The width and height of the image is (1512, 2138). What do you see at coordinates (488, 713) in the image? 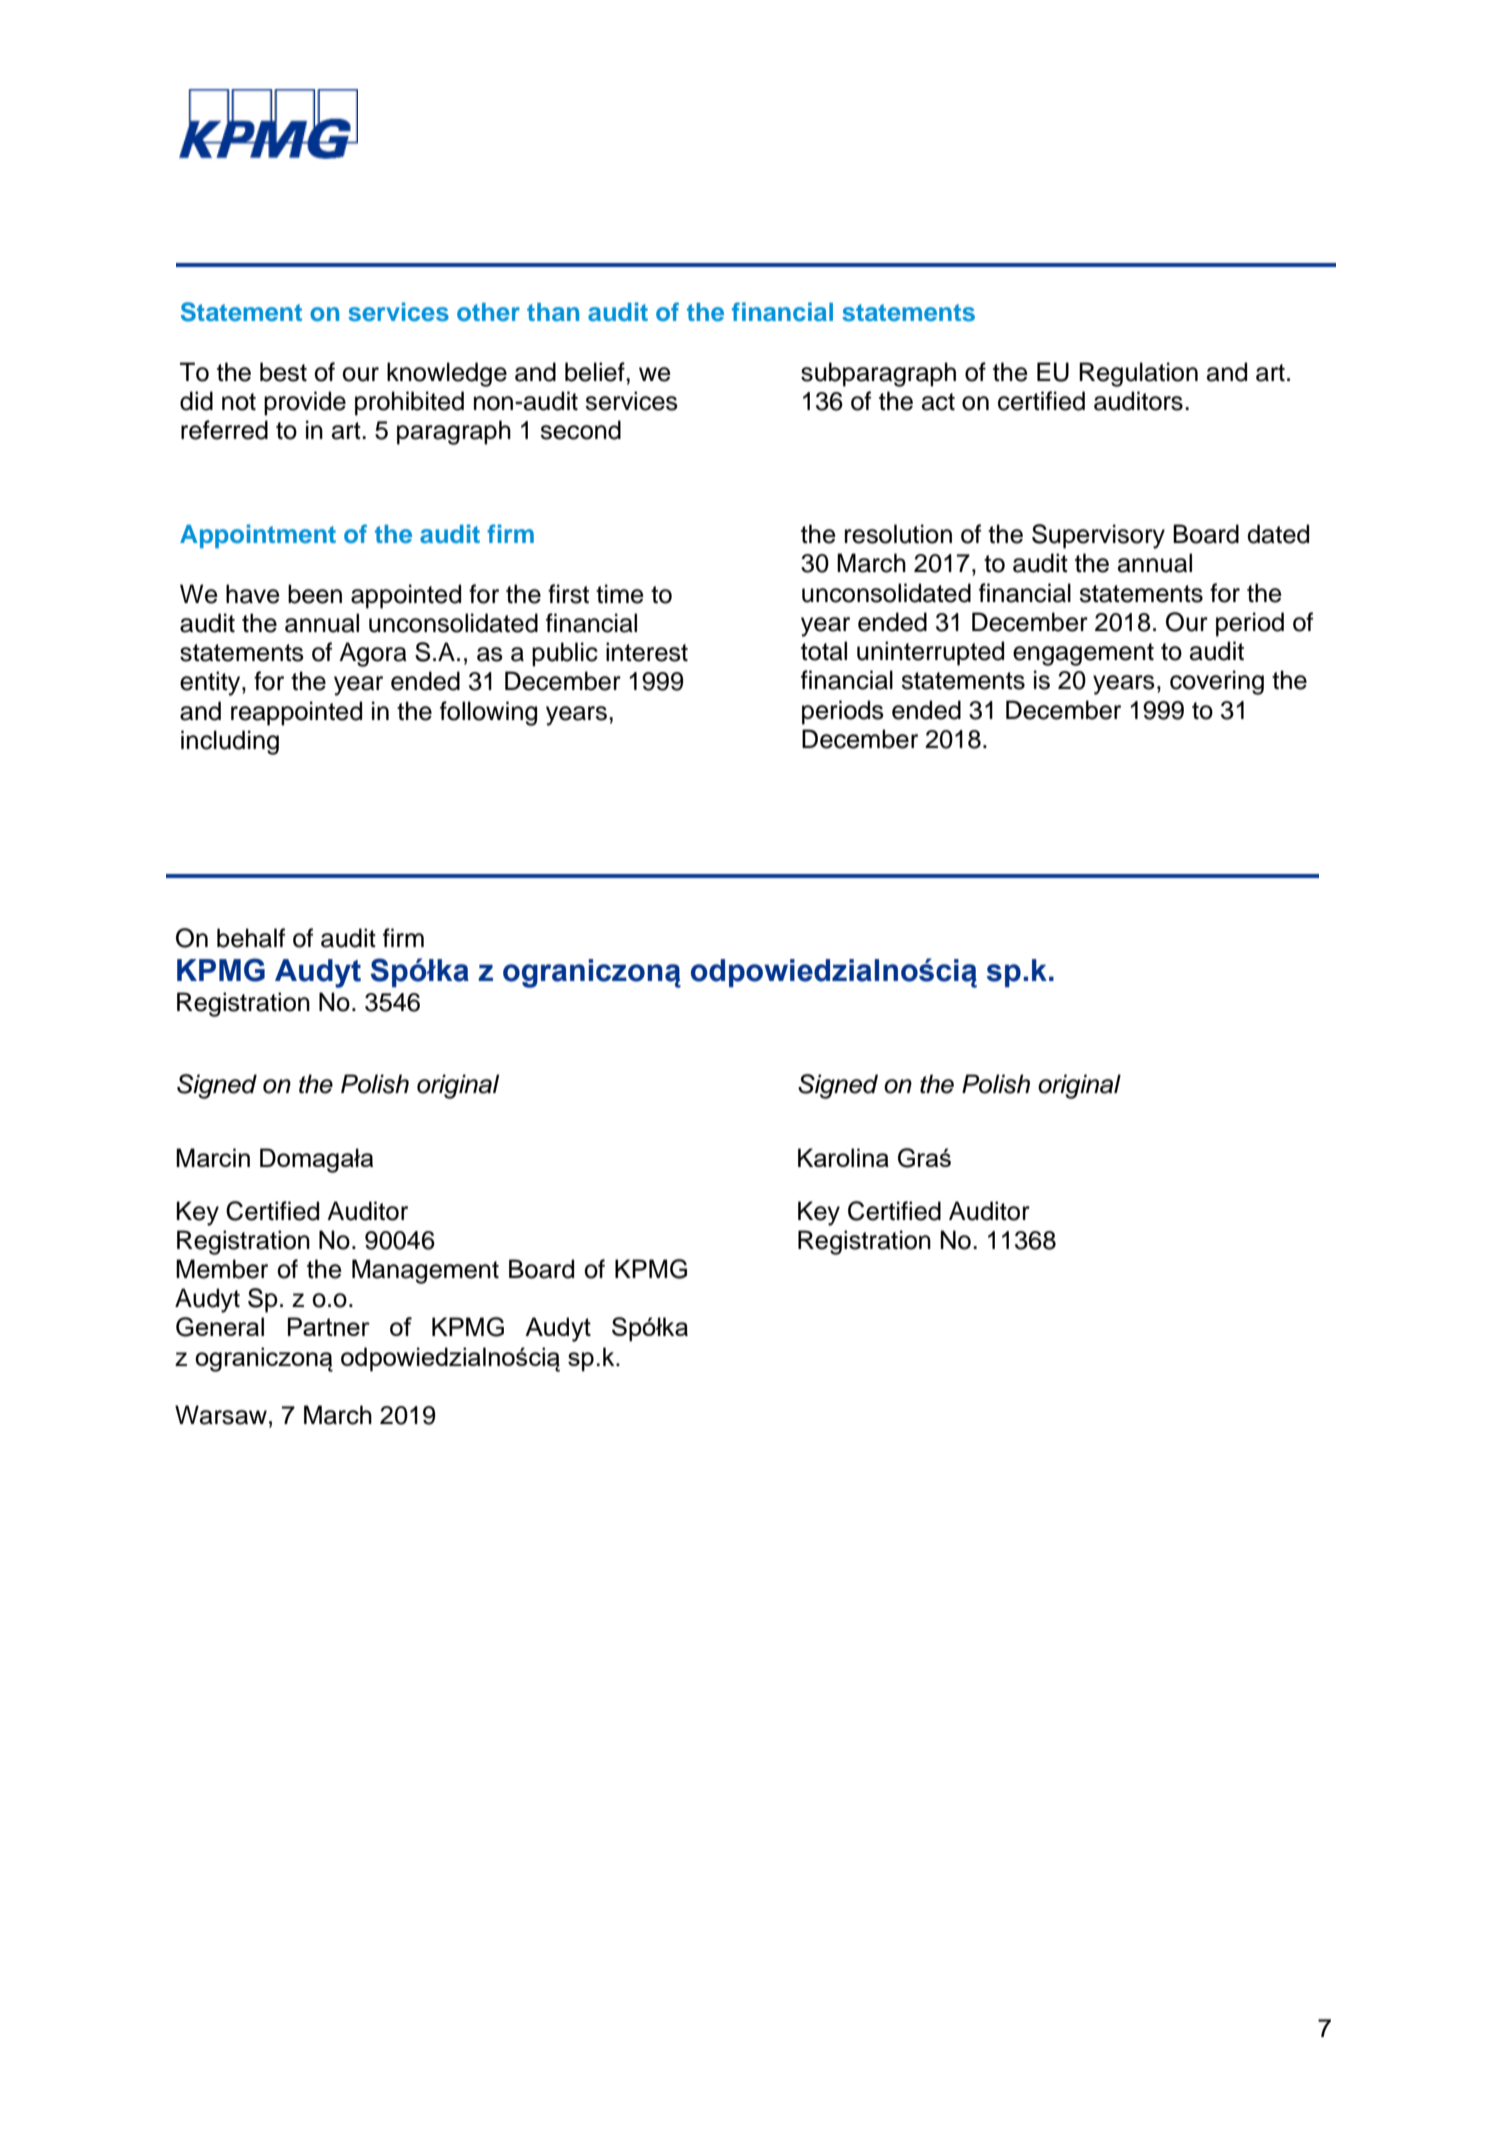
I see `following` at bounding box center [488, 713].
